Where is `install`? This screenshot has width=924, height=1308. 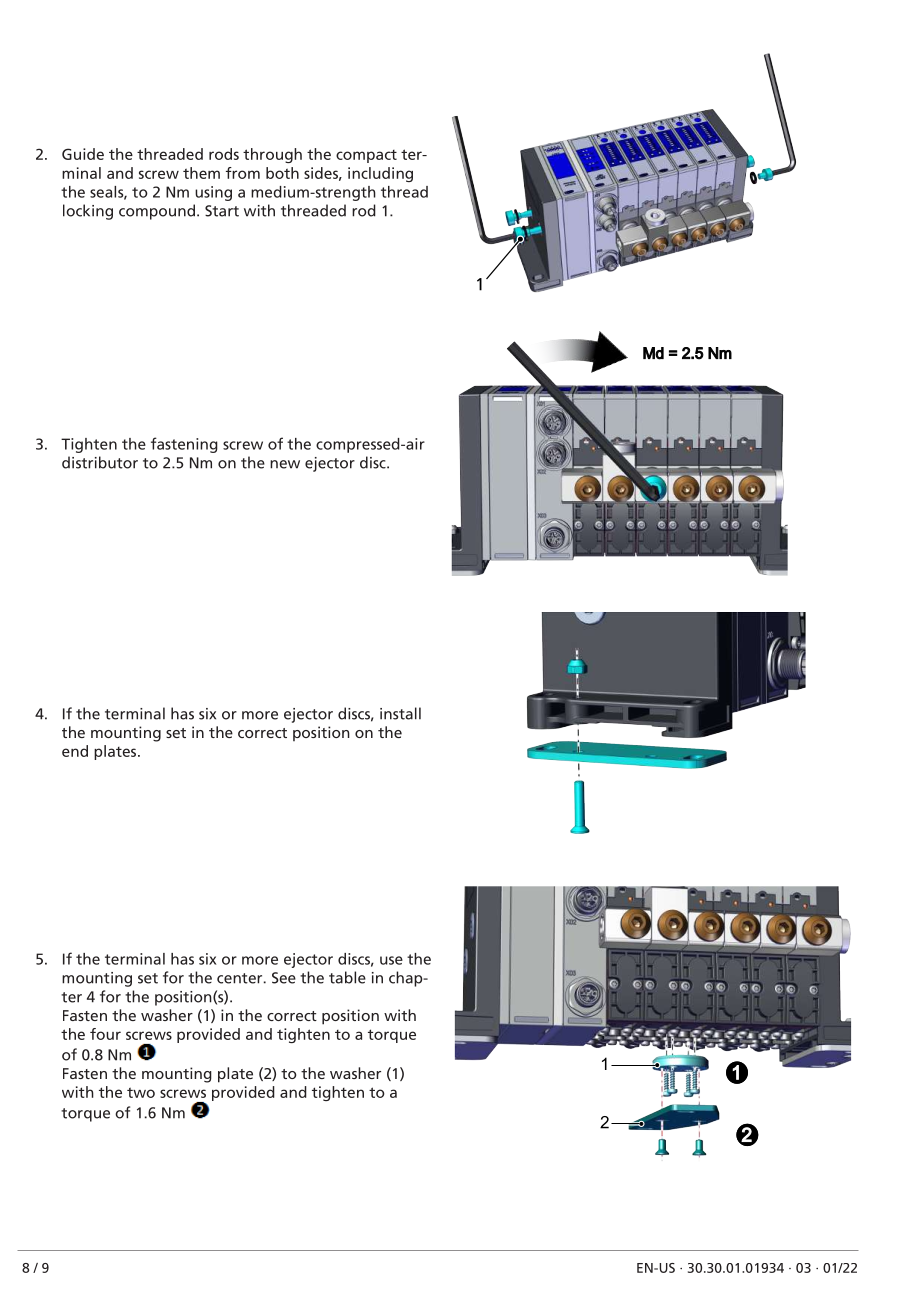
install is located at coordinates (400, 713).
